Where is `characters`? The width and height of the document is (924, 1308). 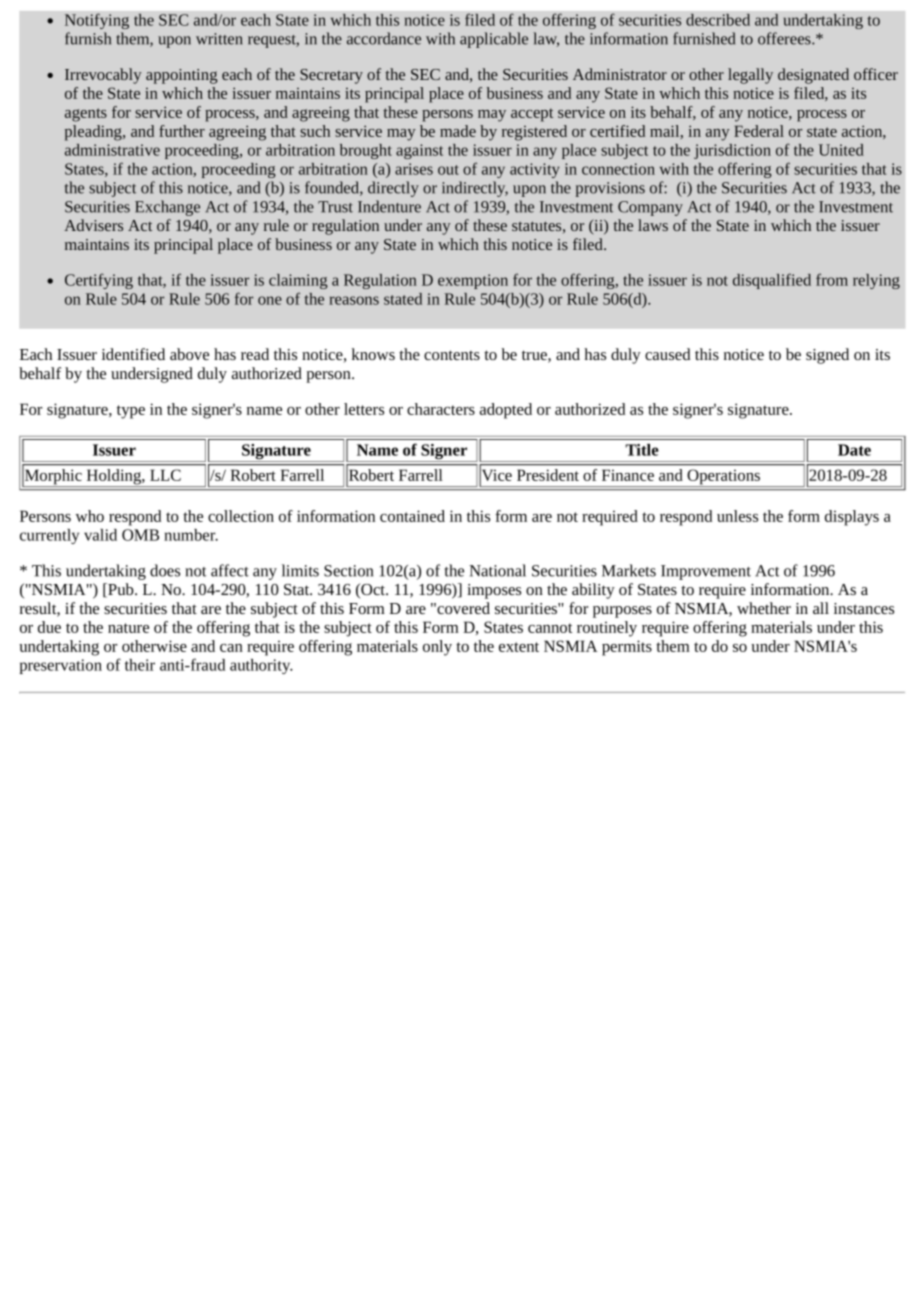 characters is located at coordinates (441, 409).
